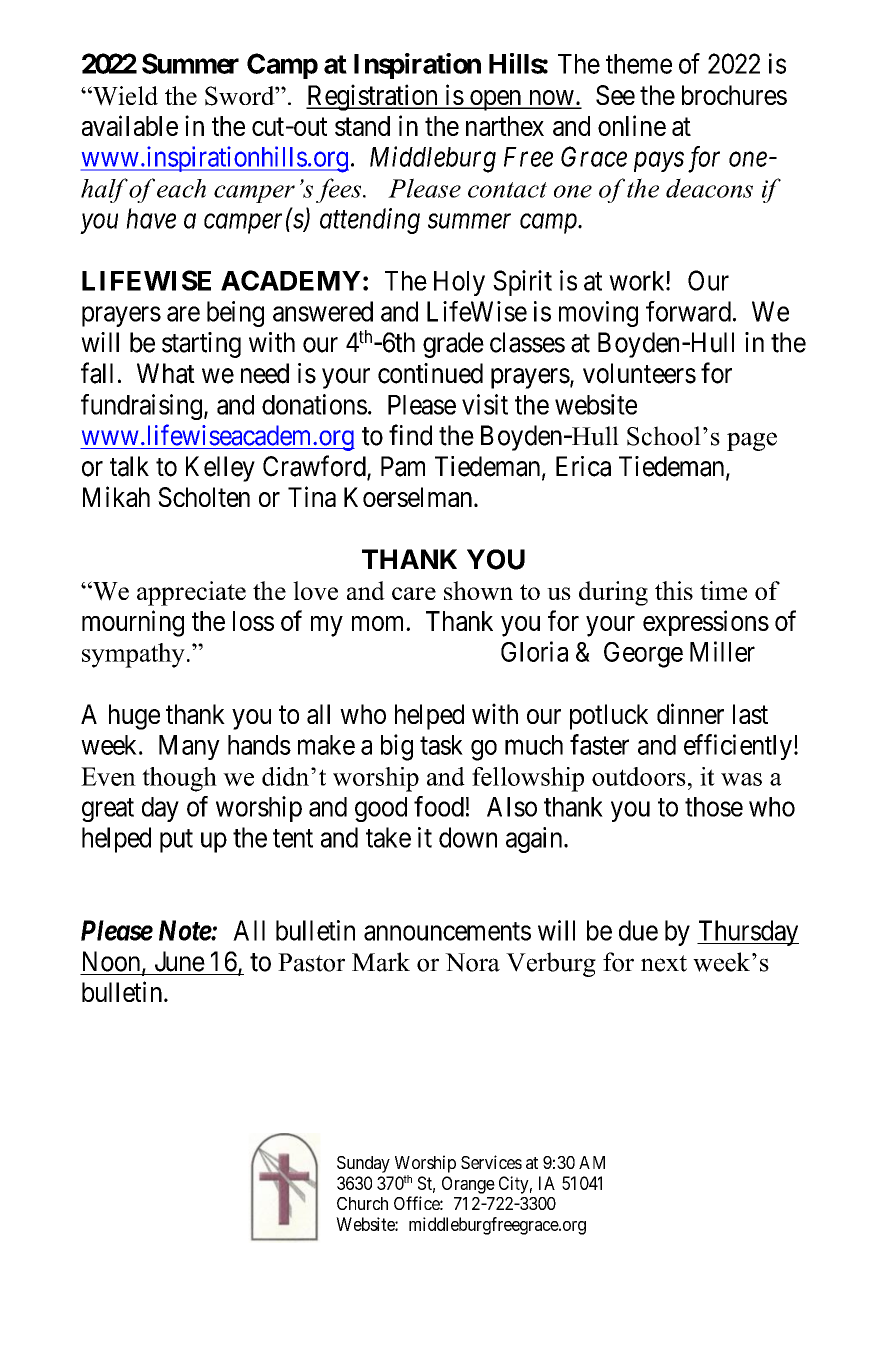  What do you see at coordinates (388, 837) in the image?
I see `take` at bounding box center [388, 837].
